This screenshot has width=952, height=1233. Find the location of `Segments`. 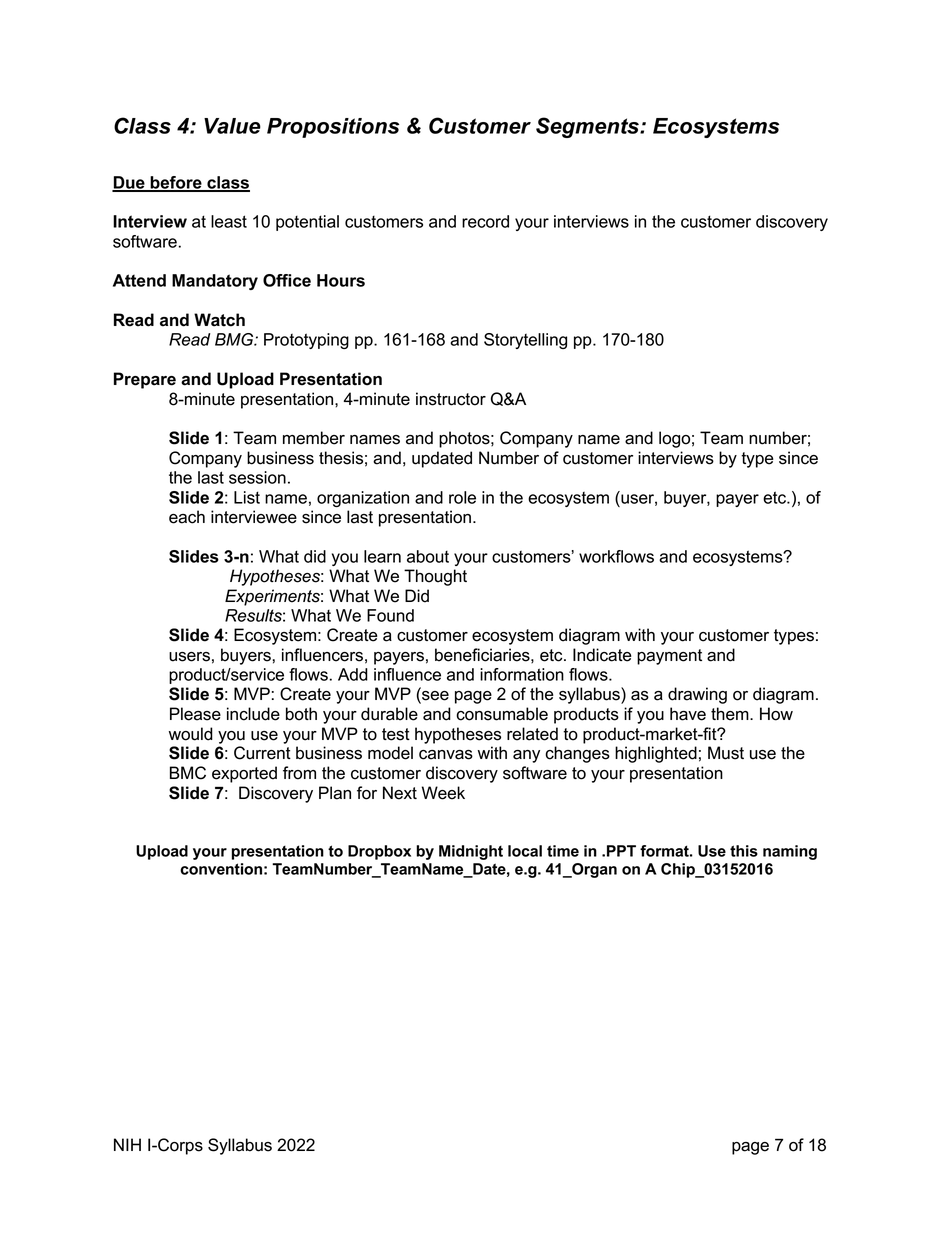

Segments is located at coordinates (588, 127).
